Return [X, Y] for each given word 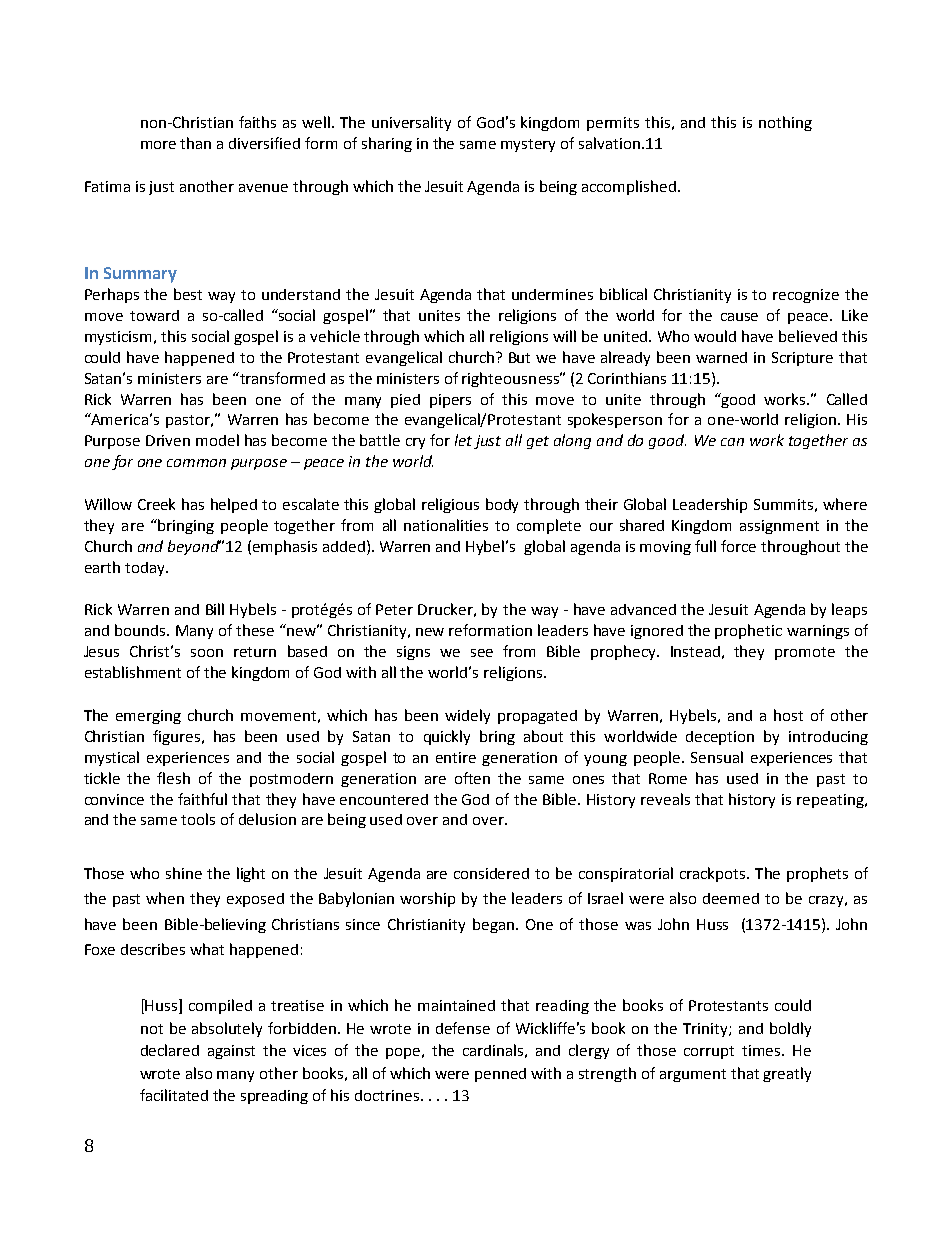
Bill [215, 609]
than [195, 143]
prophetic [748, 631]
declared [170, 1050]
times [762, 1050]
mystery [528, 145]
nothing [785, 123]
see [482, 653]
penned [500, 1075]
